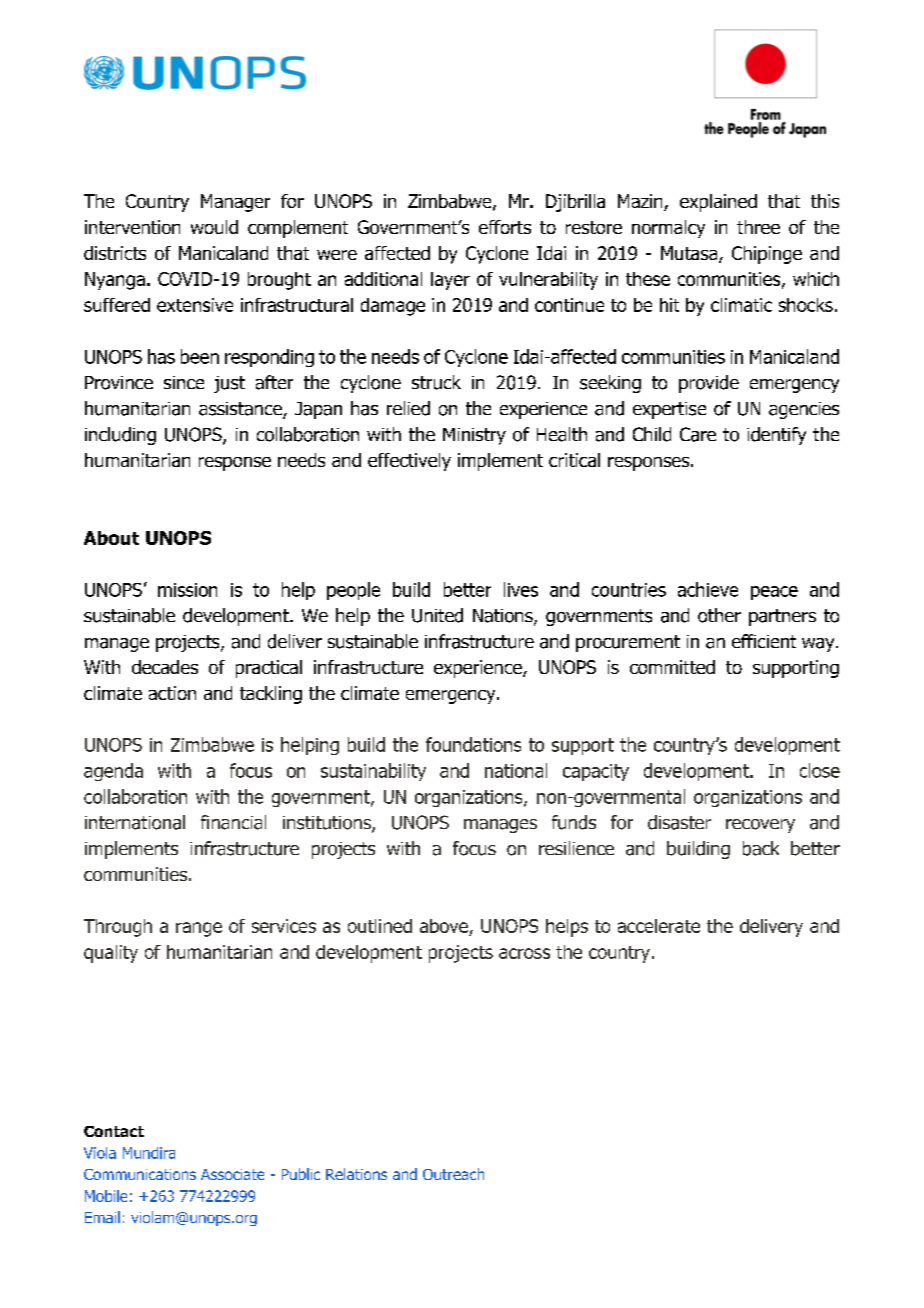 The image size is (924, 1308). What do you see at coordinates (445, 927) in the image?
I see `above` at bounding box center [445, 927].
